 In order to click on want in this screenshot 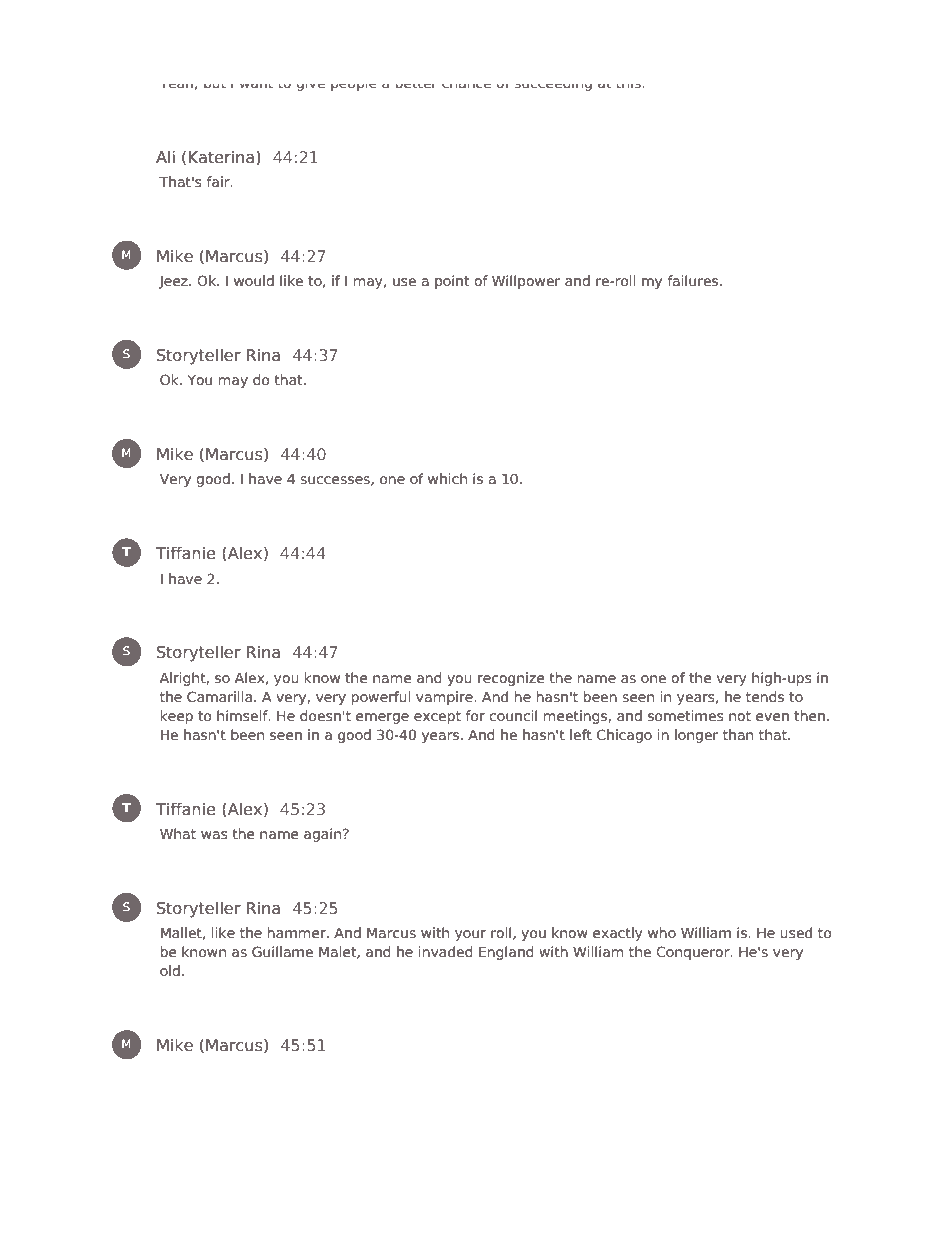, I will do `click(256, 86)`.
